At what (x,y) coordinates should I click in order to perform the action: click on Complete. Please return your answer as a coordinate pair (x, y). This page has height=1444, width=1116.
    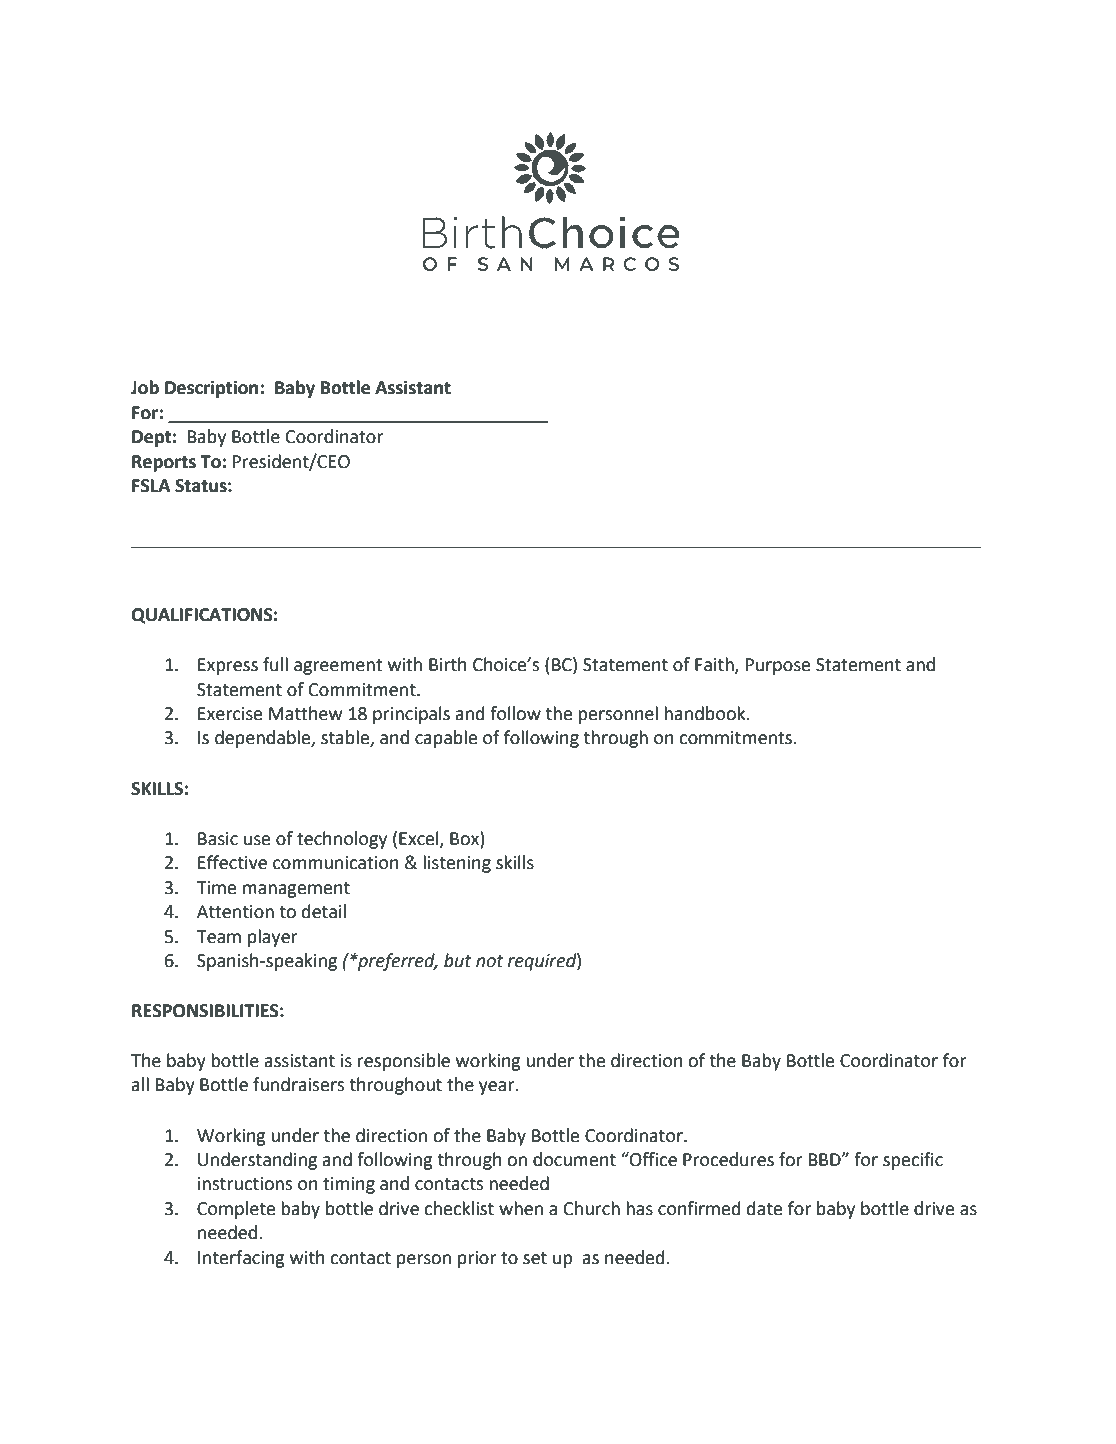
    Looking at the image, I should click on (236, 1210).
